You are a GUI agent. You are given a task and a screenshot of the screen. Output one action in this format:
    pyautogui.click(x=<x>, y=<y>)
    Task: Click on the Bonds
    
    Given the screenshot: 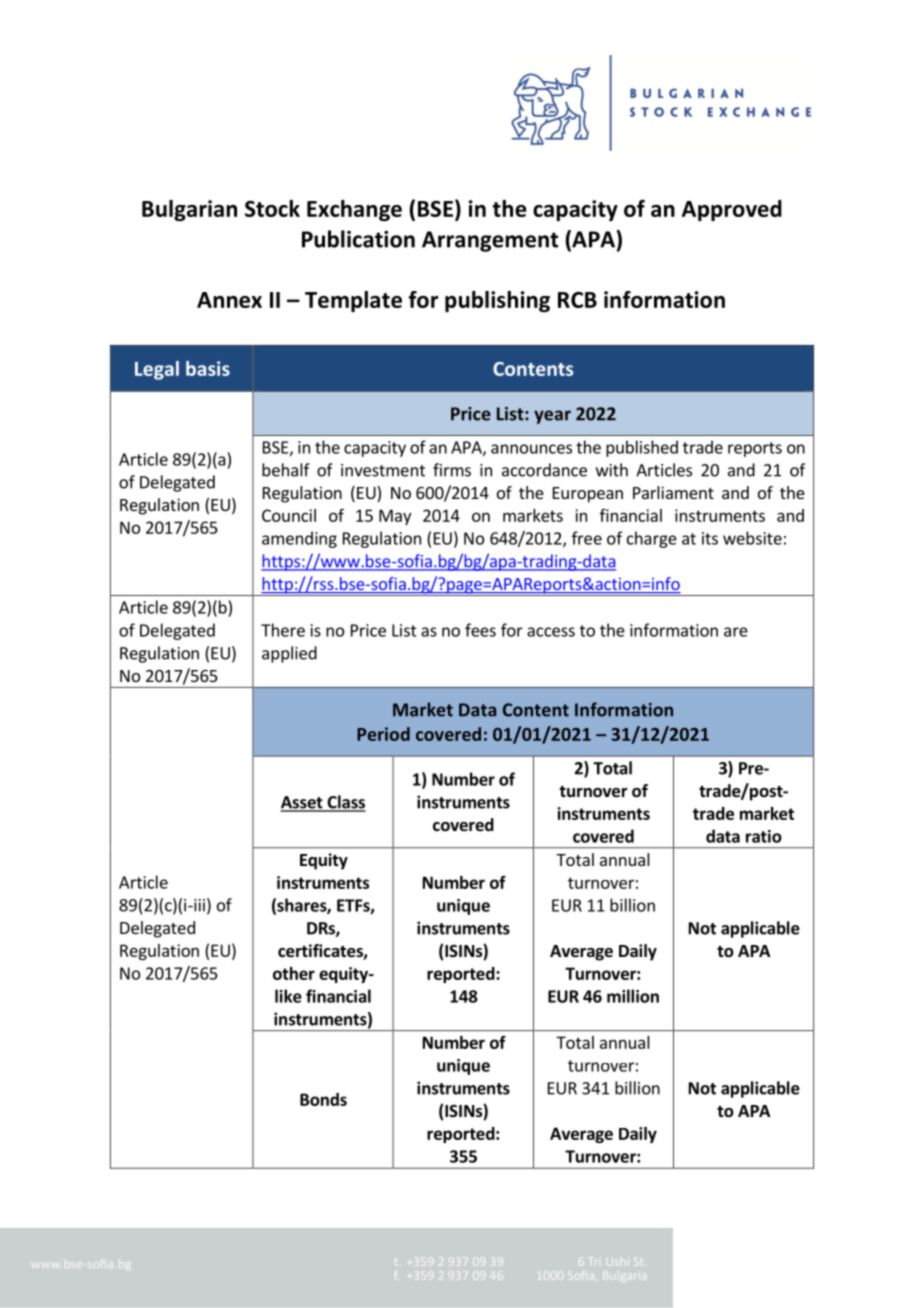 What is the action you would take?
    pyautogui.click(x=323, y=1099)
